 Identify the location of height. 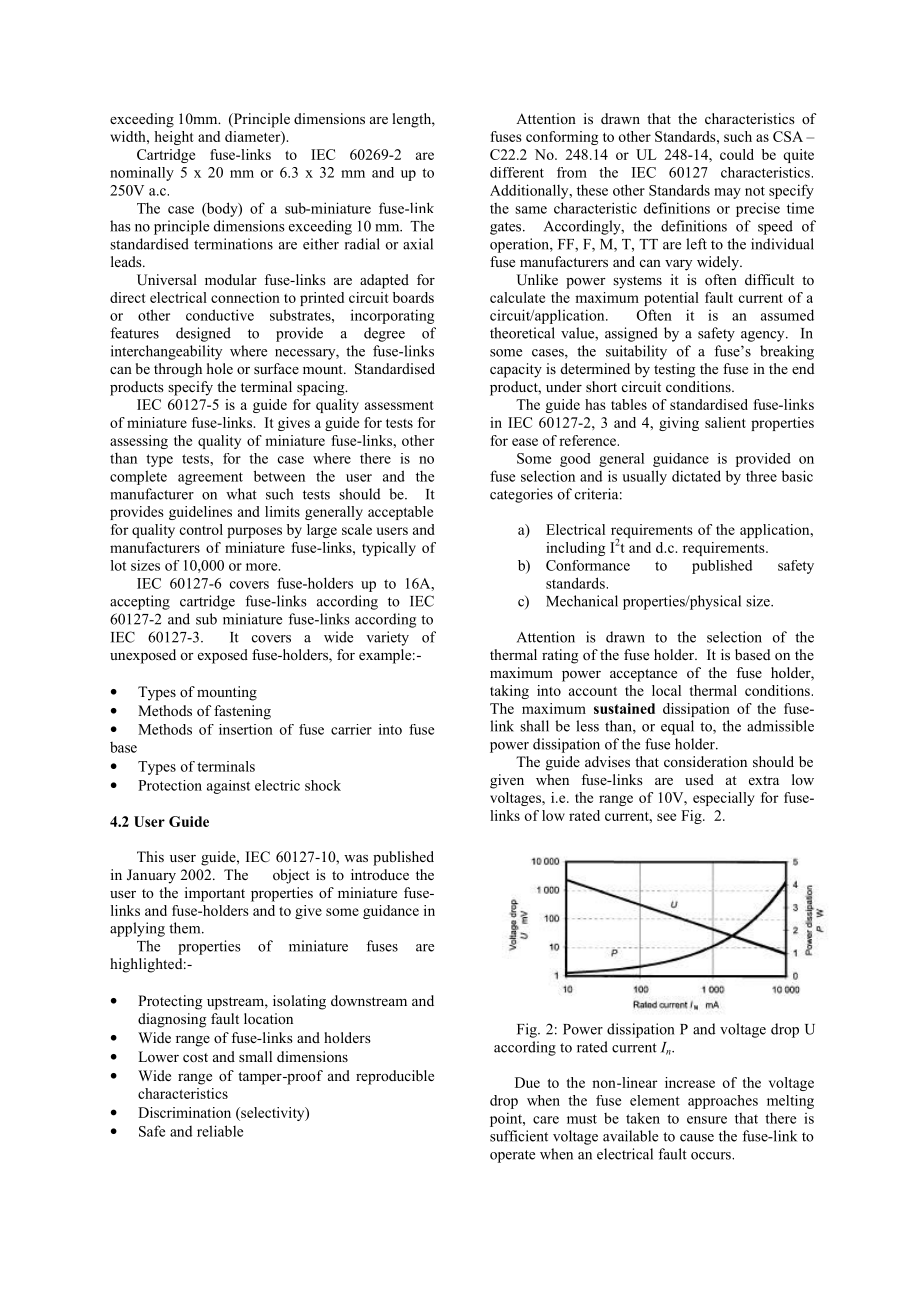
(174, 138).
